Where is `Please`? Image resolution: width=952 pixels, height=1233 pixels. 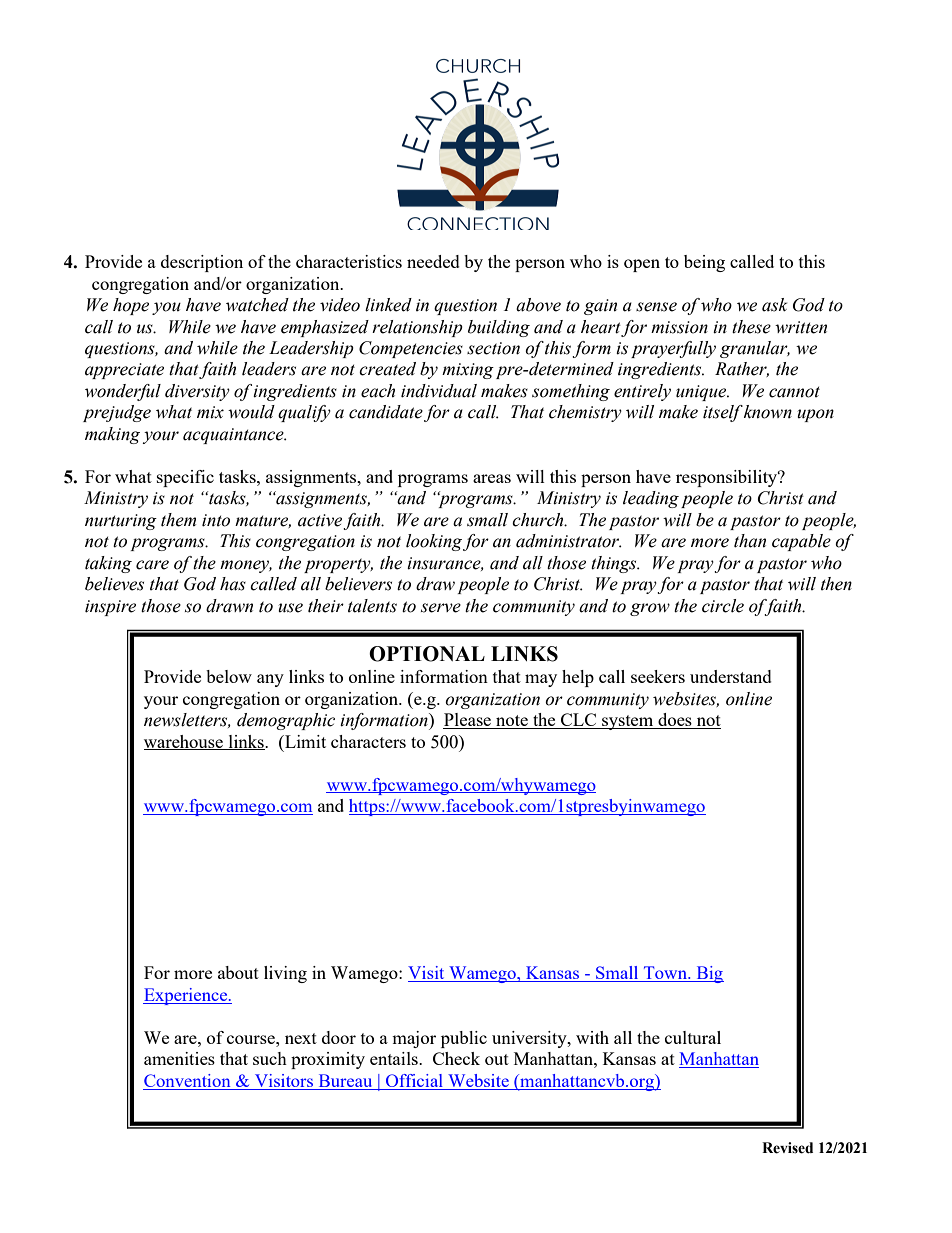 Please is located at coordinates (468, 721).
